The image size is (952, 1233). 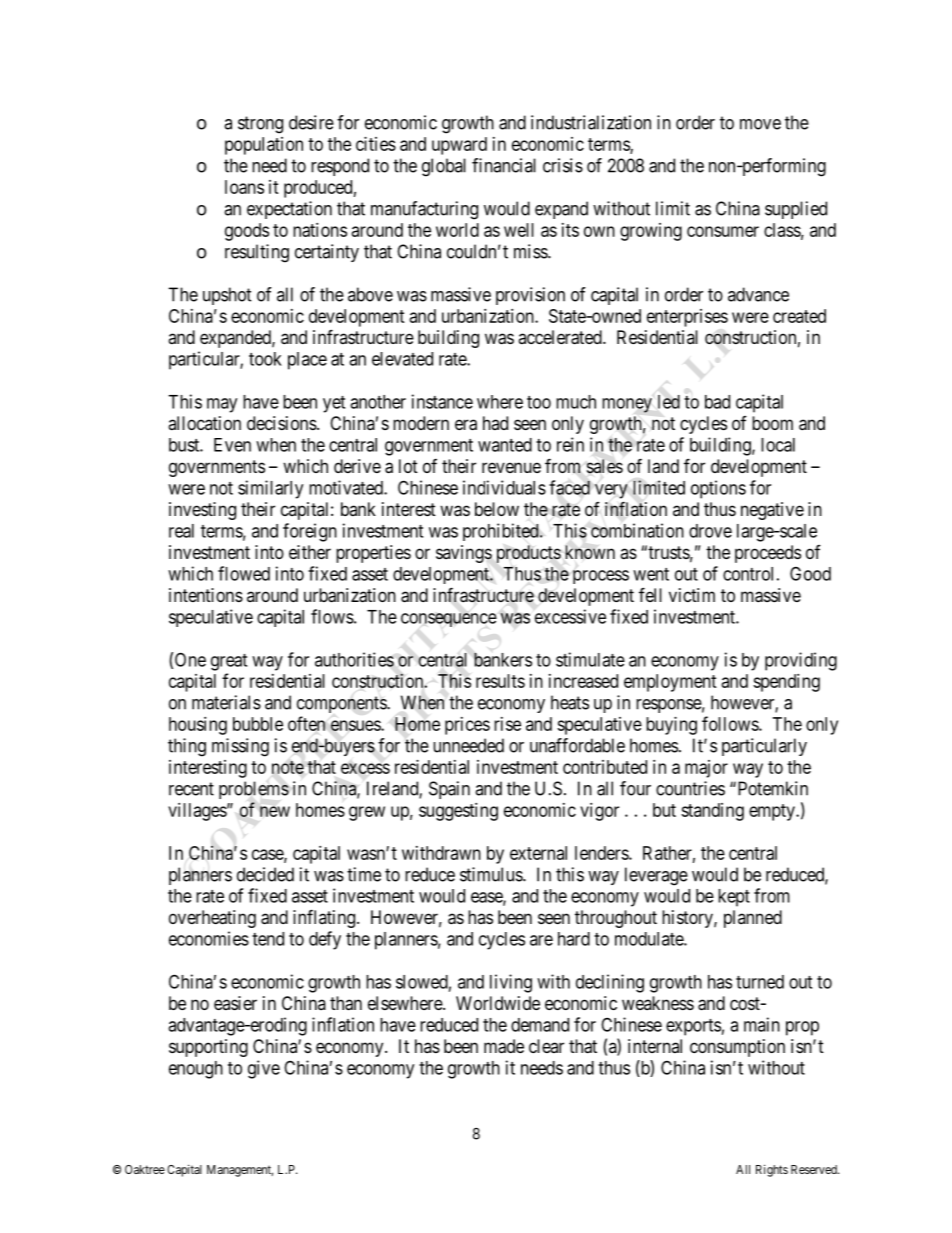 I want to click on give, so click(x=264, y=1069).
